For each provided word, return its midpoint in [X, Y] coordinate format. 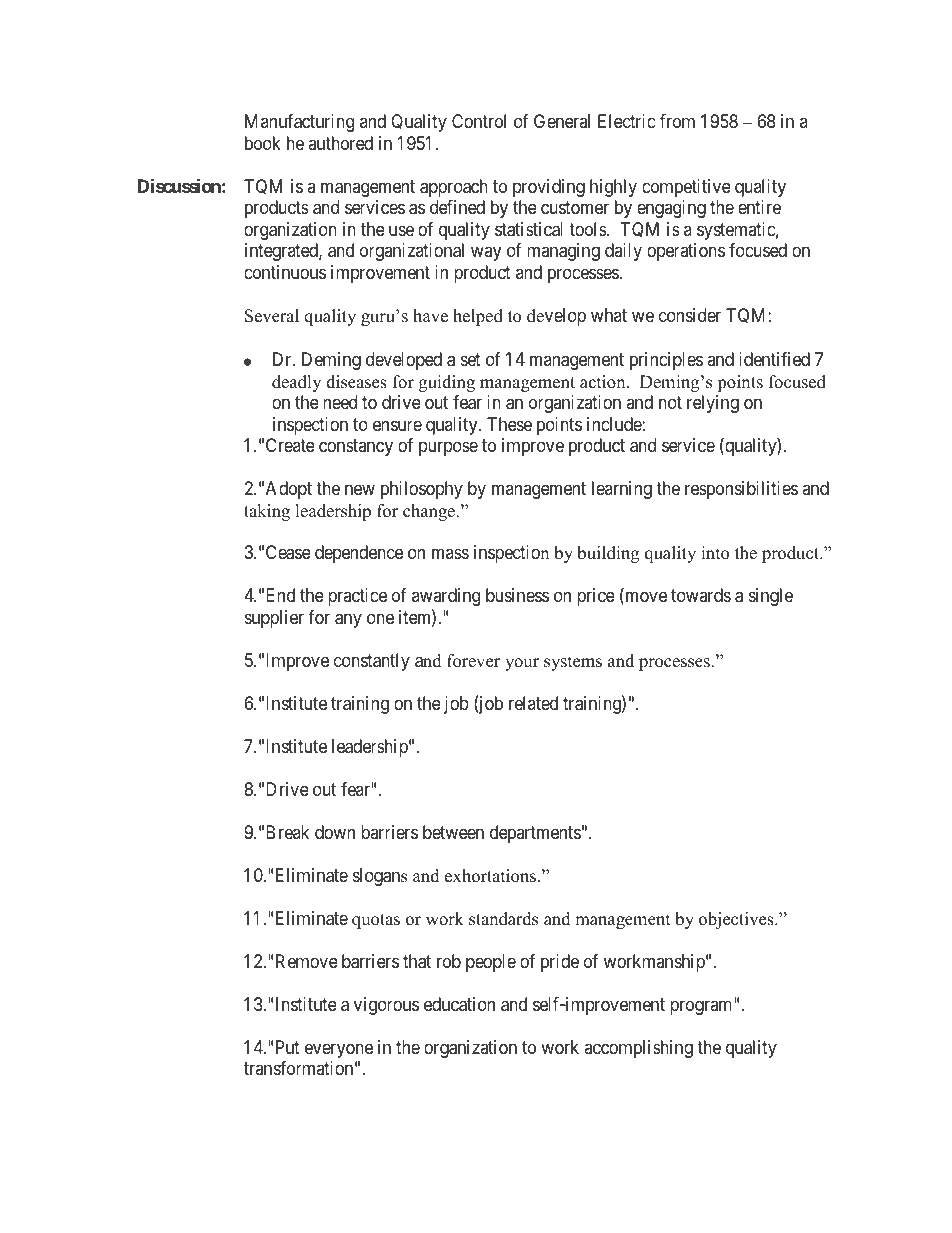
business [517, 595]
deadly [296, 383]
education [459, 1004]
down [335, 832]
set [471, 359]
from [677, 121]
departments [535, 834]
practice [357, 597]
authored [340, 143]
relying [713, 404]
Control [479, 121]
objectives [737, 920]
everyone [339, 1050]
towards [701, 595]
